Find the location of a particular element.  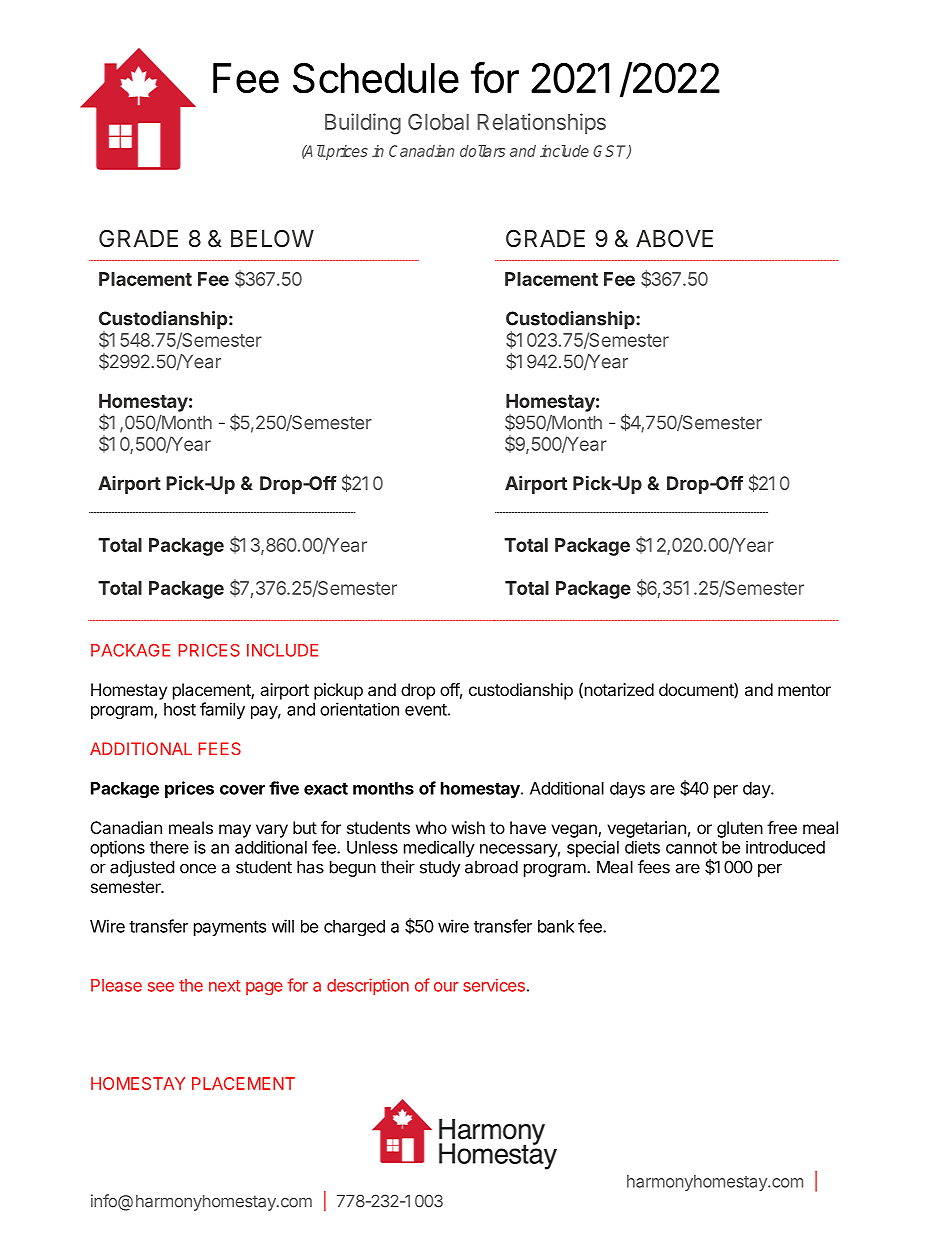

host is located at coordinates (180, 709).
